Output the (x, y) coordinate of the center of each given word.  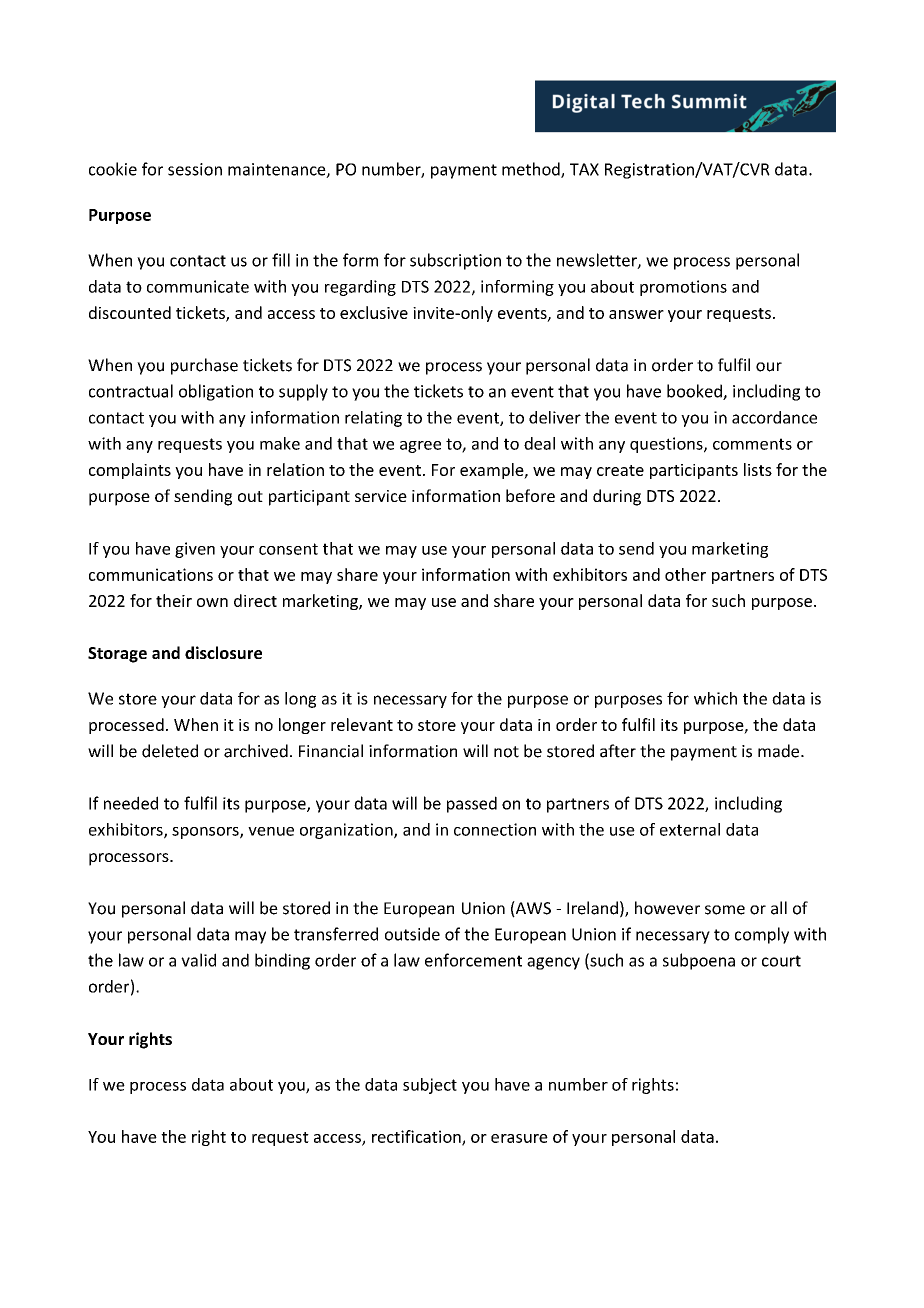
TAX (584, 169)
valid (198, 960)
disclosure (223, 652)
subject (430, 1086)
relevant (362, 724)
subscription (455, 261)
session (195, 169)
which (715, 698)
